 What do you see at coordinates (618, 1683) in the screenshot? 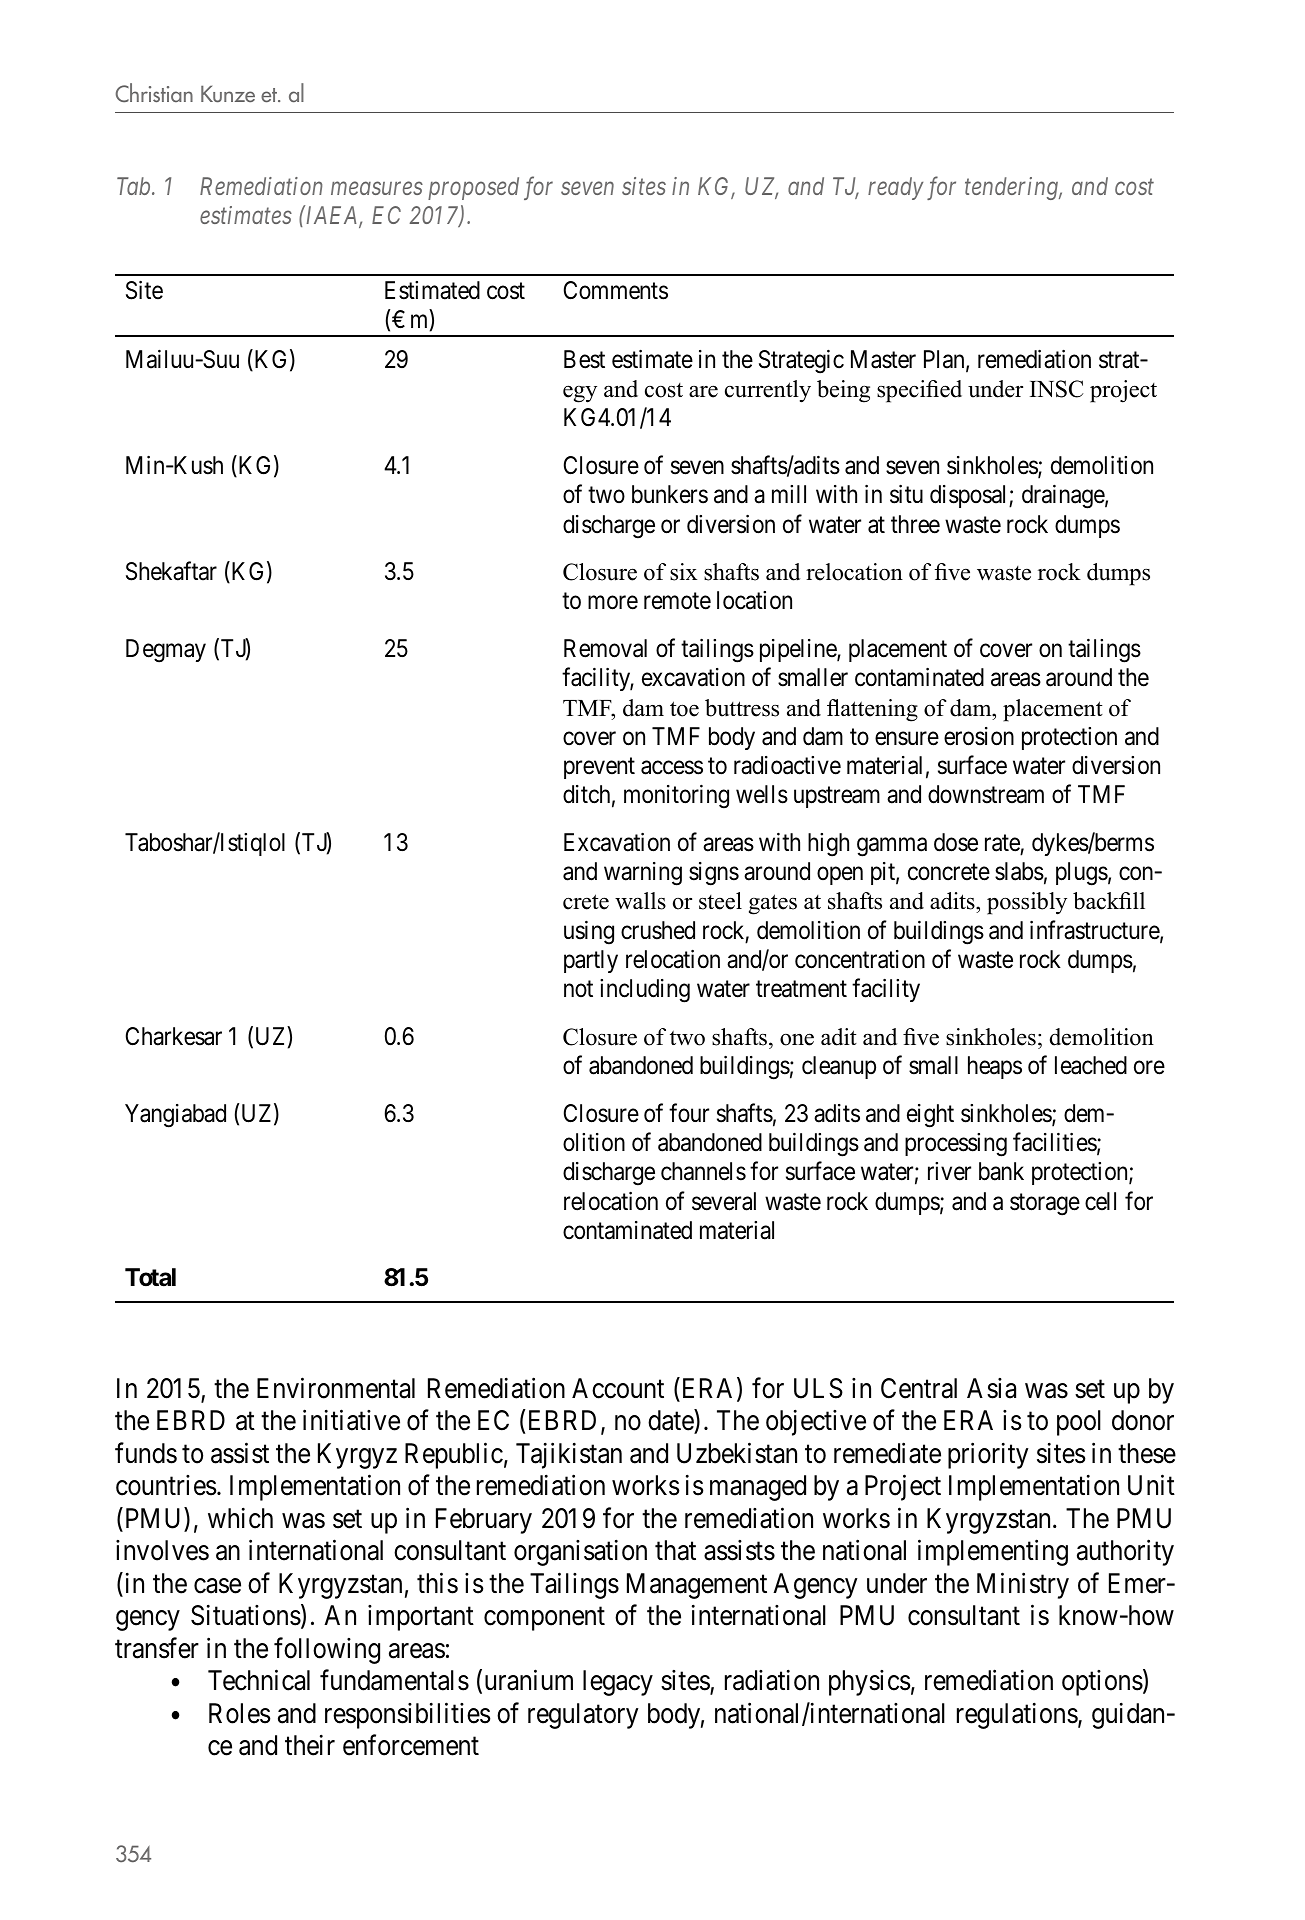
I see `legacy` at bounding box center [618, 1683].
